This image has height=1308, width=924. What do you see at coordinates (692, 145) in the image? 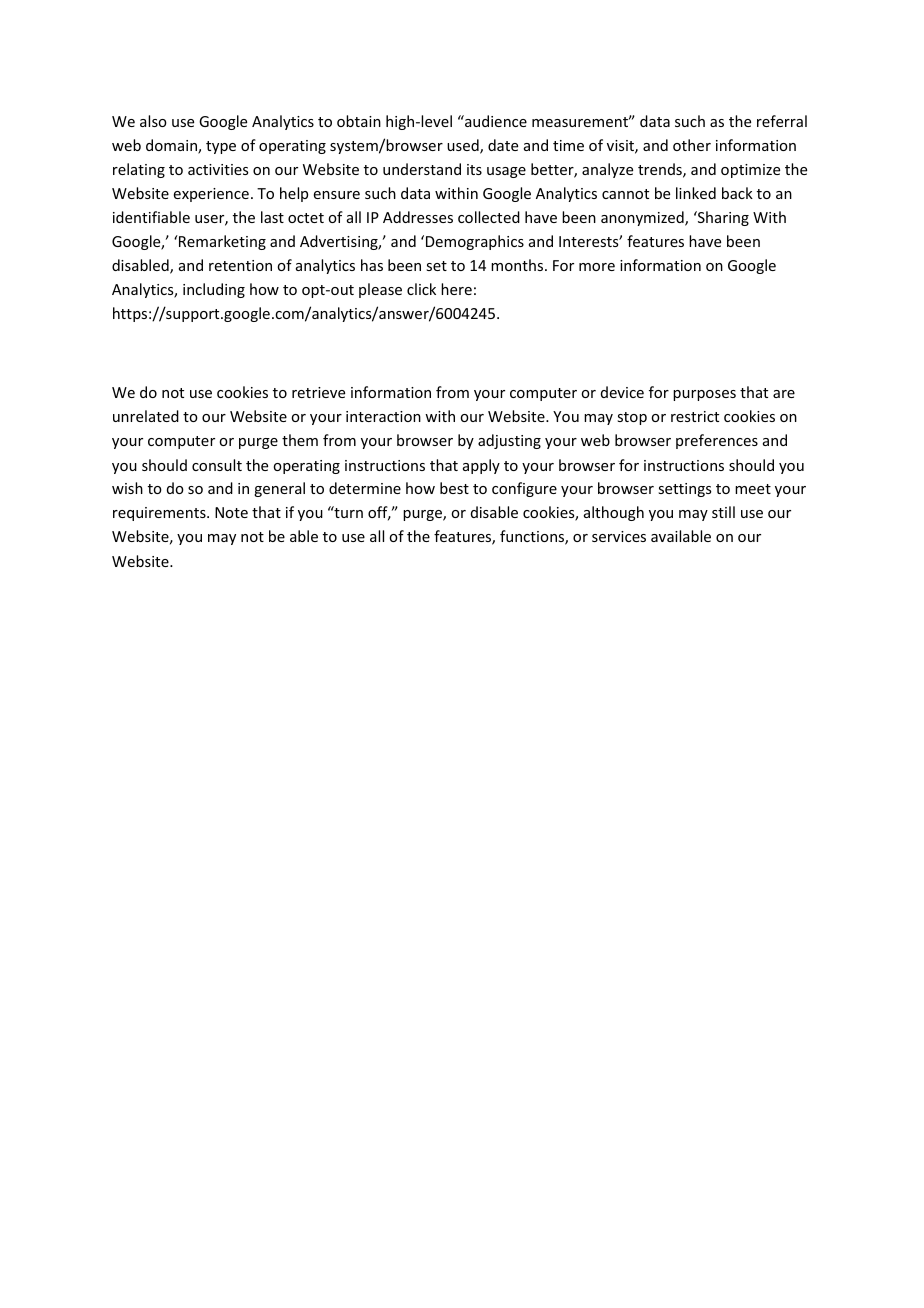
I see `other` at bounding box center [692, 145].
